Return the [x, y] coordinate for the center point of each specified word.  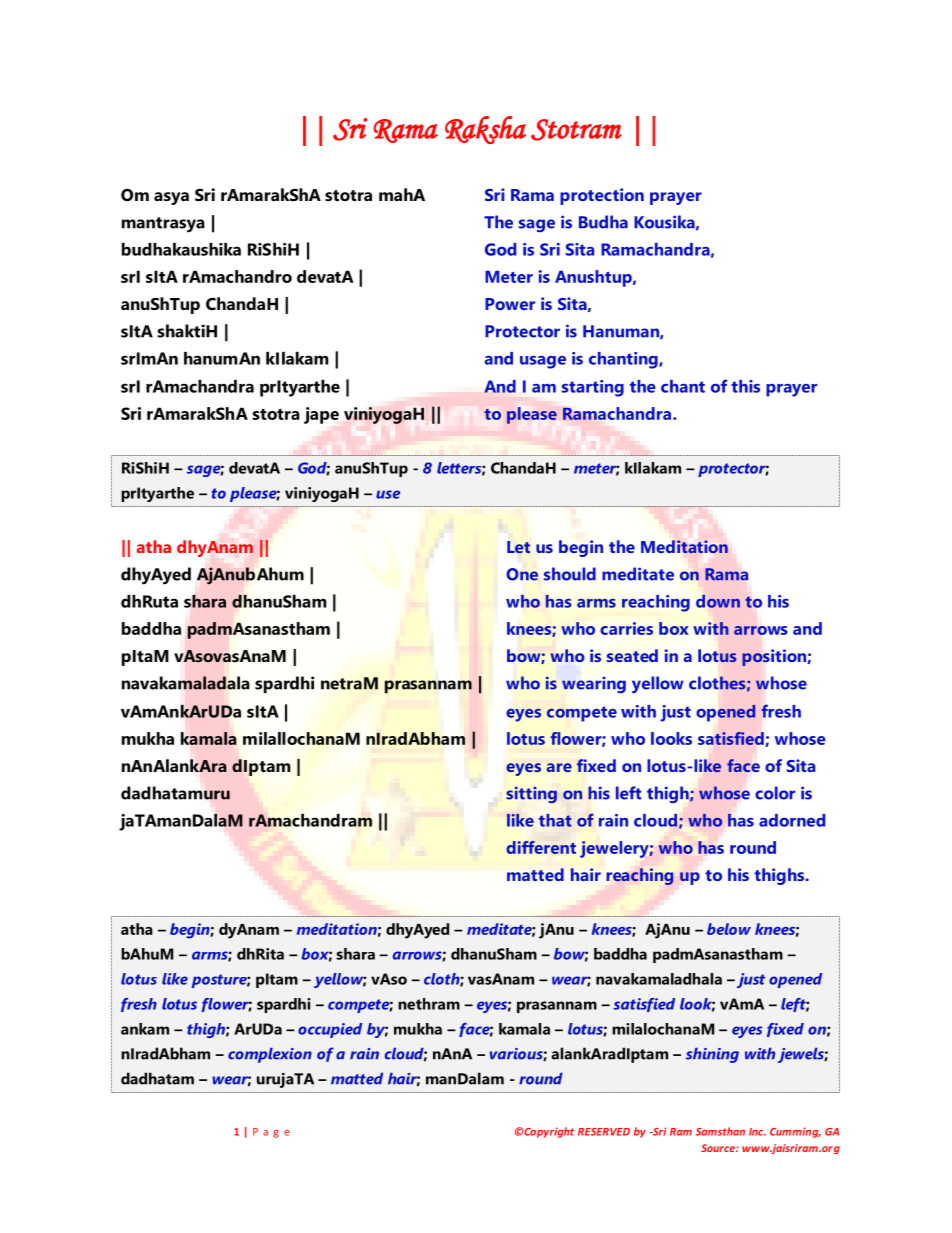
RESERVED [604, 1132]
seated [632, 655]
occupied [330, 1030]
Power [510, 304]
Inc [757, 1132]
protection [602, 196]
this [745, 386]
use [388, 494]
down [718, 601]
